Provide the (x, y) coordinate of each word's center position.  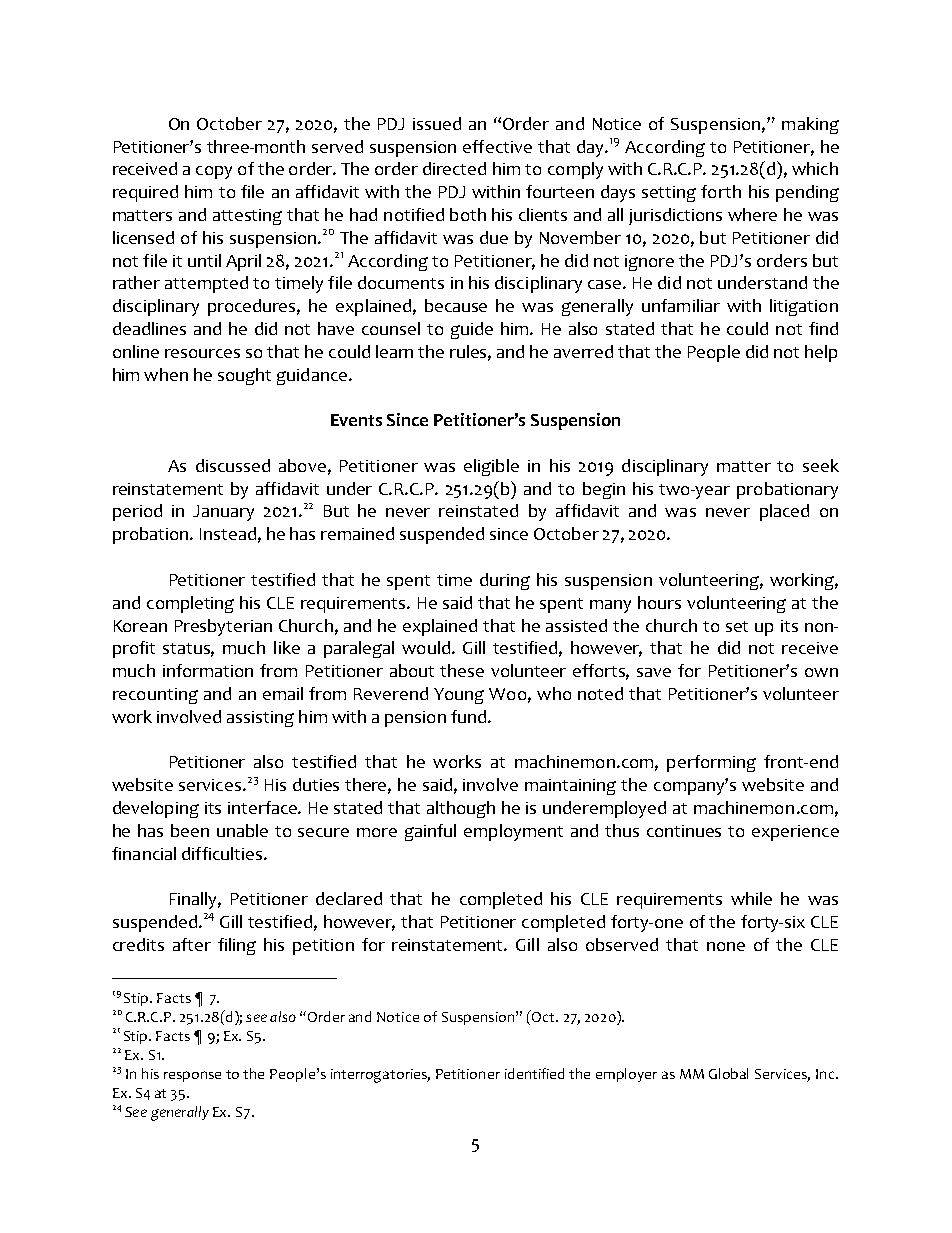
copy (214, 172)
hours (659, 602)
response (192, 1076)
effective (497, 146)
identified (534, 1073)
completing (190, 604)
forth (721, 191)
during (505, 581)
